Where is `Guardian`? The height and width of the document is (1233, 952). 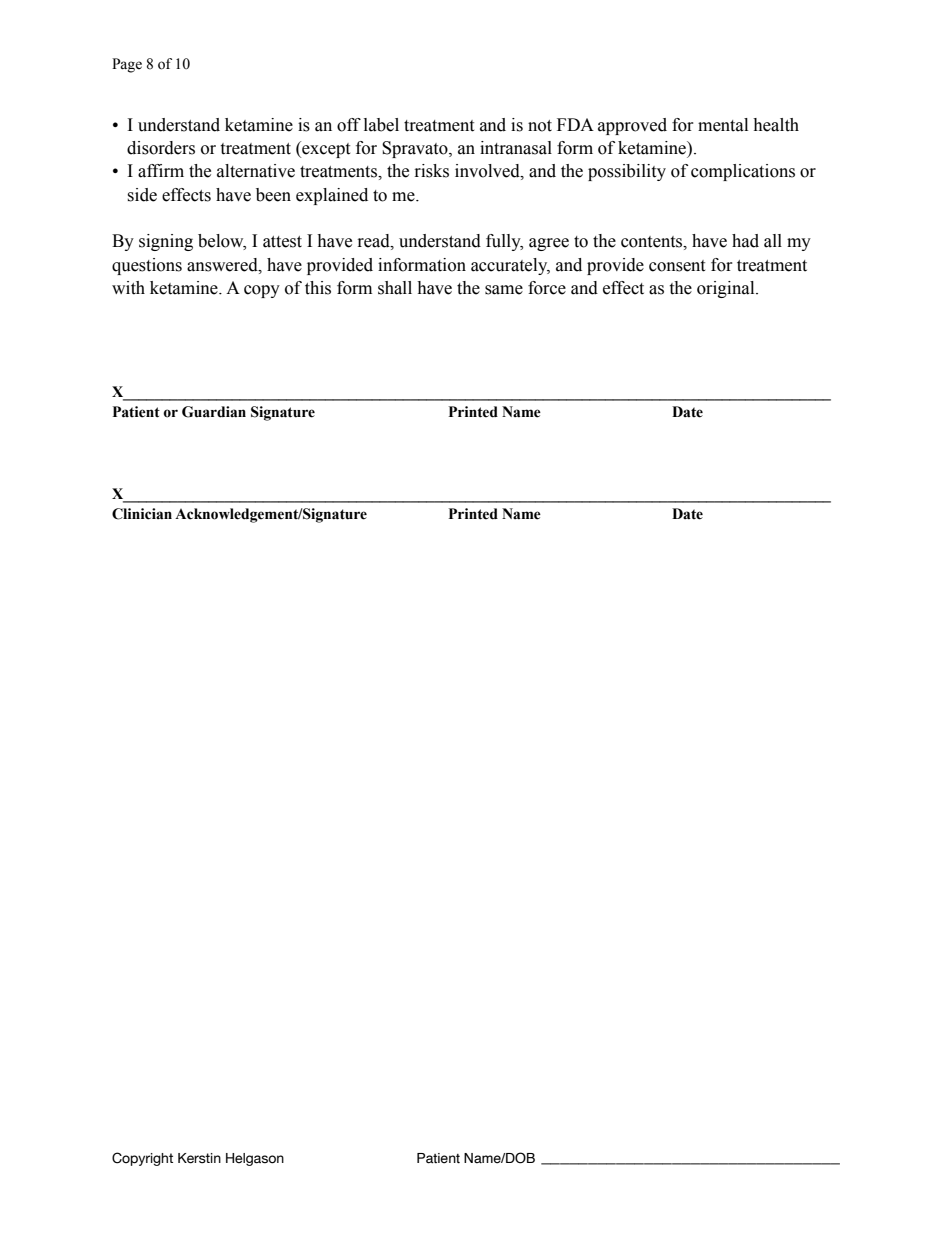
Guardian is located at coordinates (214, 412).
